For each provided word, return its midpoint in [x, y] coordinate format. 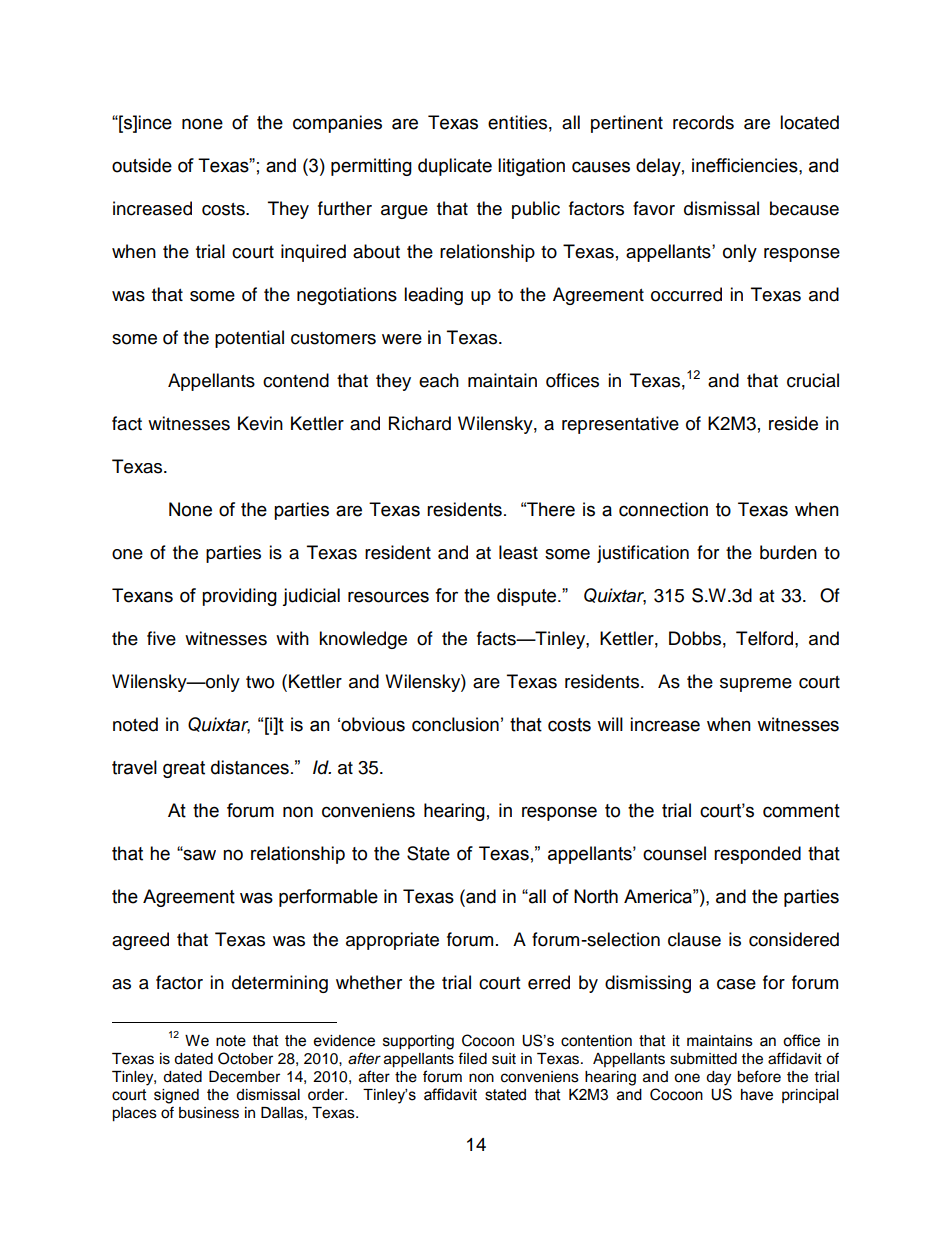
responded [757, 855]
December [244, 1077]
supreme [756, 685]
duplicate [455, 167]
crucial [813, 380]
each [439, 380]
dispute [528, 597]
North [596, 896]
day [718, 1078]
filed [472, 1058]
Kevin [260, 423]
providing [239, 597]
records [703, 122]
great [184, 769]
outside [142, 165]
